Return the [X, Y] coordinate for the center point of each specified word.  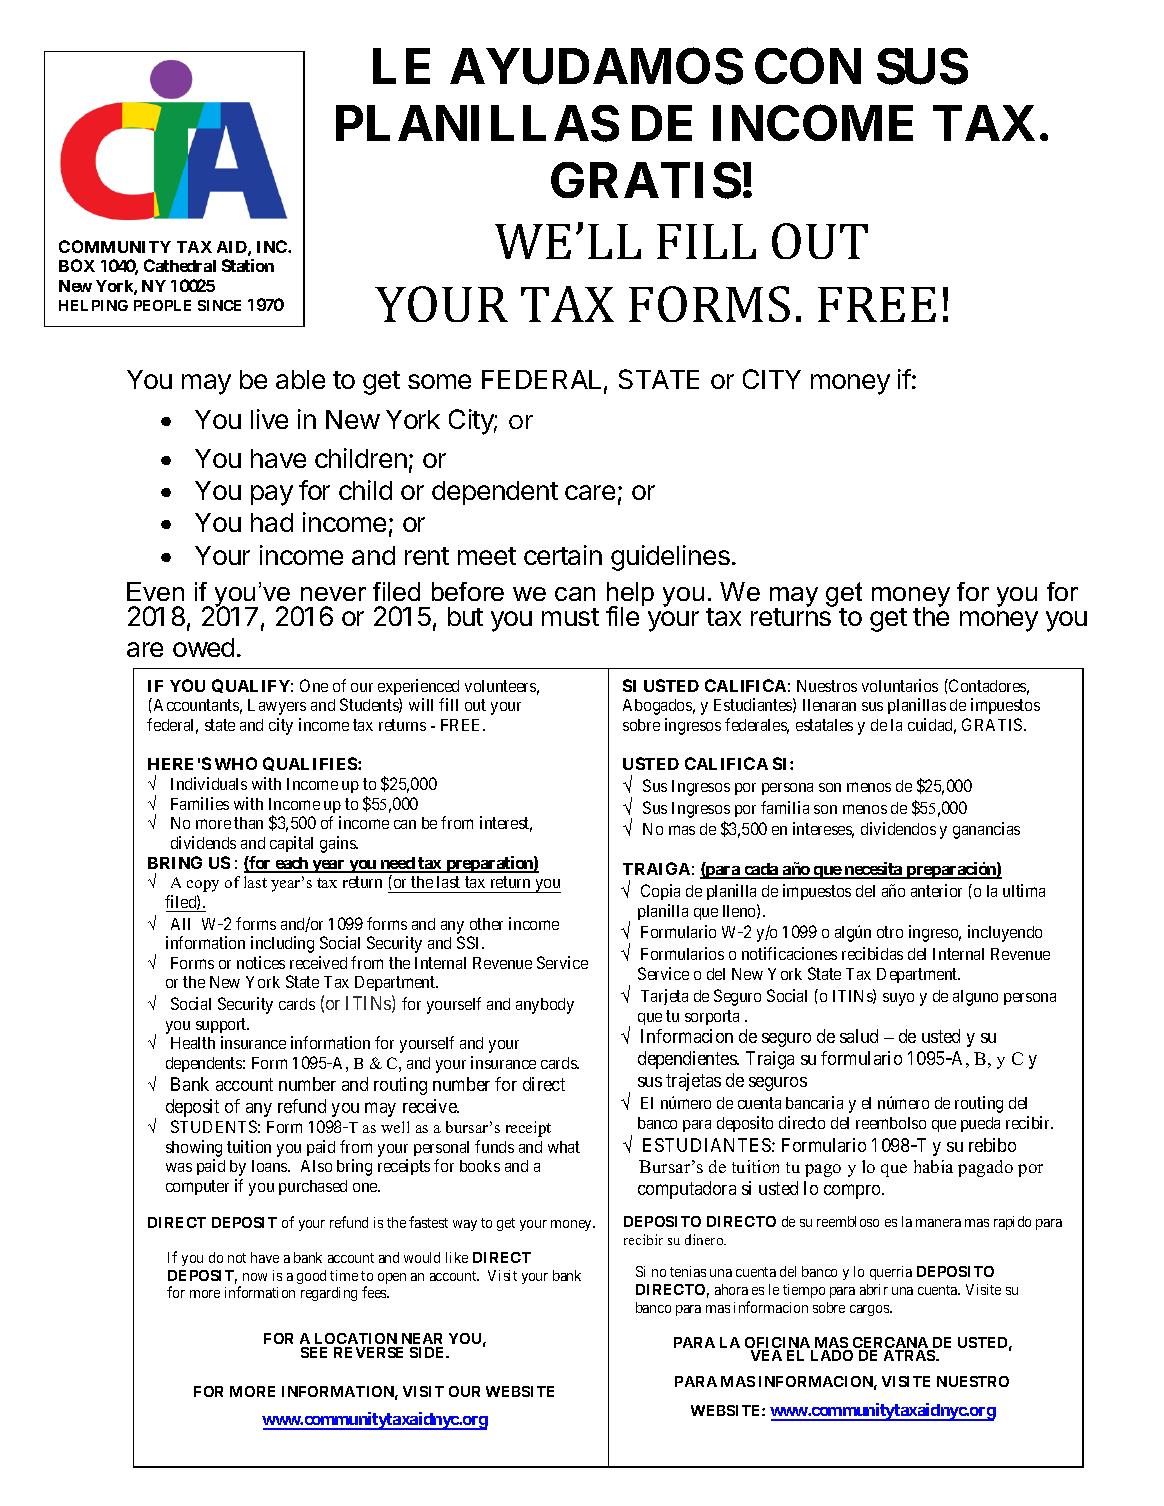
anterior [936, 890]
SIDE [429, 1352]
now [255, 1277]
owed [203, 647]
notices [261, 962]
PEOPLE [162, 305]
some [439, 381]
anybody [545, 1006]
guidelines [670, 558]
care [590, 492]
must [570, 617]
